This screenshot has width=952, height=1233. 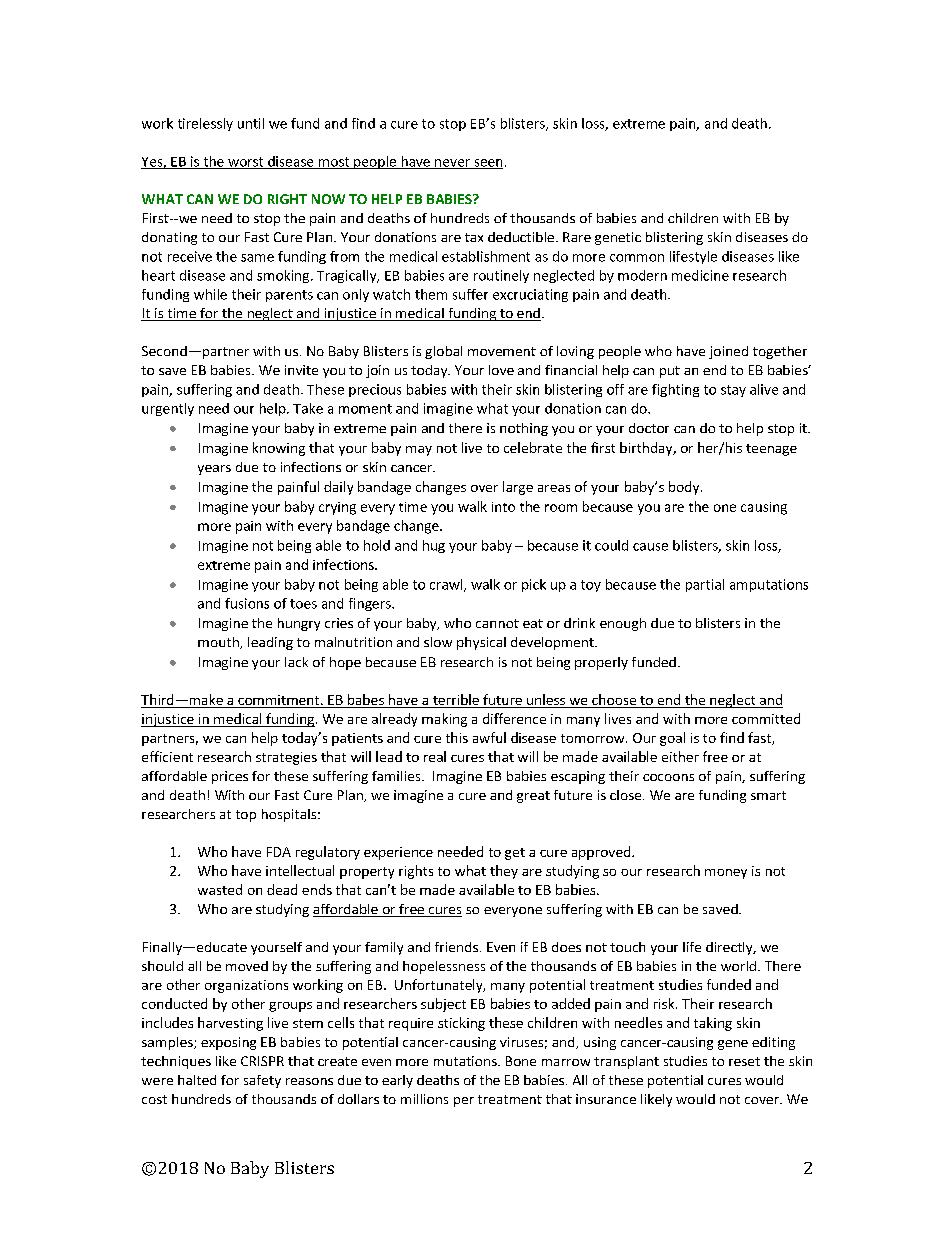 What do you see at coordinates (497, 623) in the screenshot?
I see `cannot` at bounding box center [497, 623].
